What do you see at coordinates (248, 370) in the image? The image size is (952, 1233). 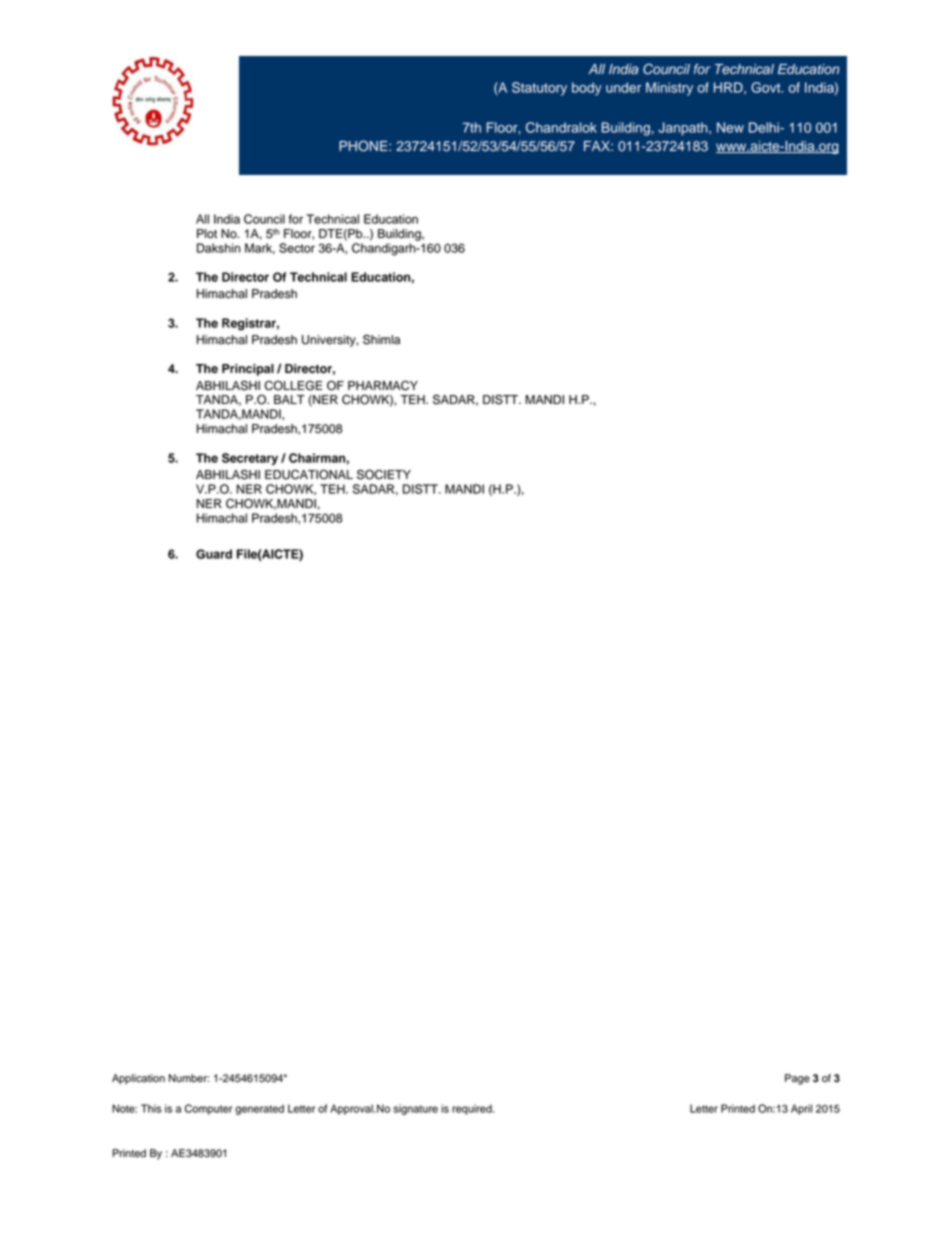 I see `Principal` at bounding box center [248, 370].
